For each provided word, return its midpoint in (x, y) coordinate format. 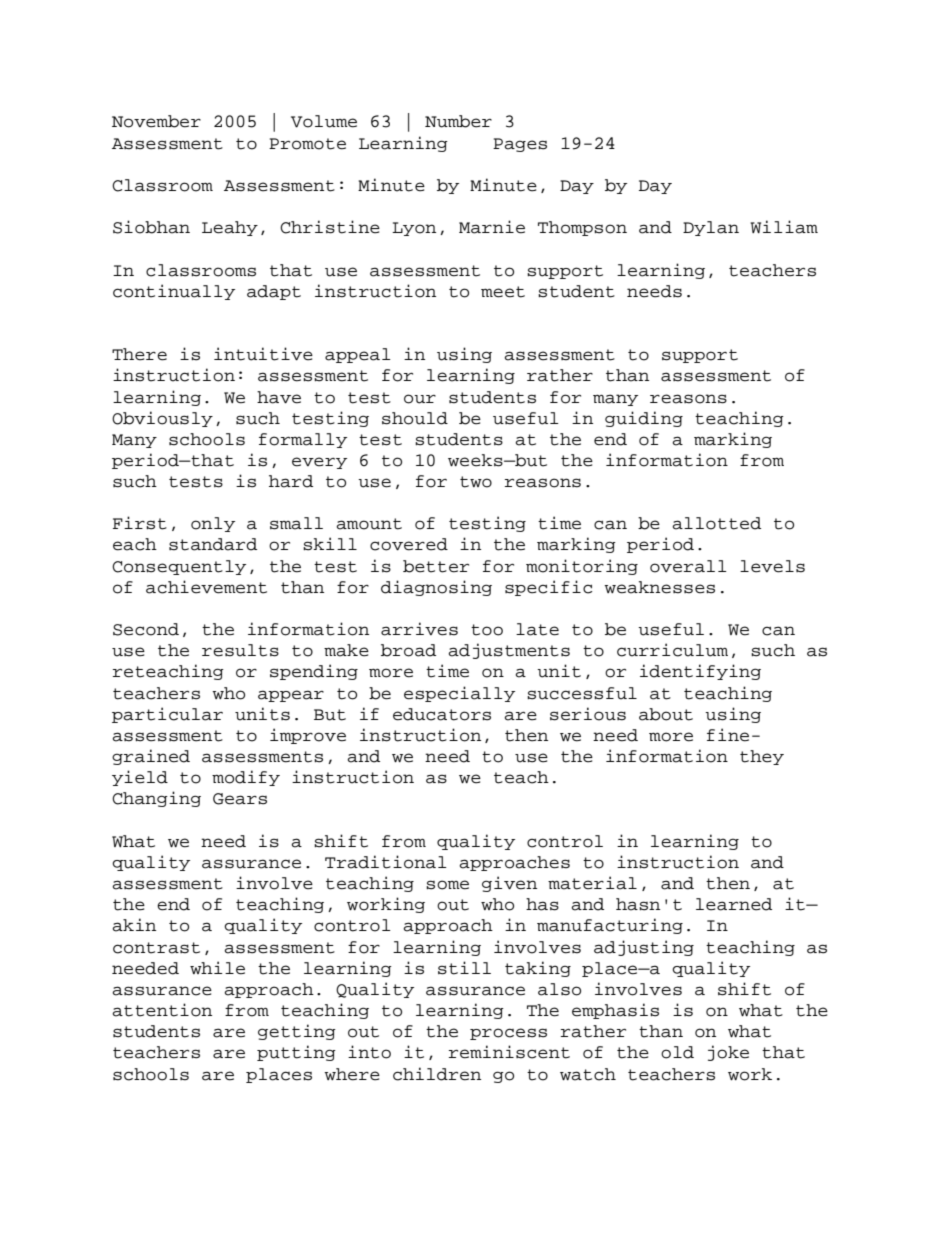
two (476, 482)
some (447, 885)
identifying (700, 672)
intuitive (263, 354)
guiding (644, 419)
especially (459, 694)
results (240, 650)
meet (503, 292)
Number (458, 121)
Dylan (711, 228)
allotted (716, 523)
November (156, 121)
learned (734, 904)
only (213, 524)
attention (162, 1010)
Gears (240, 799)
